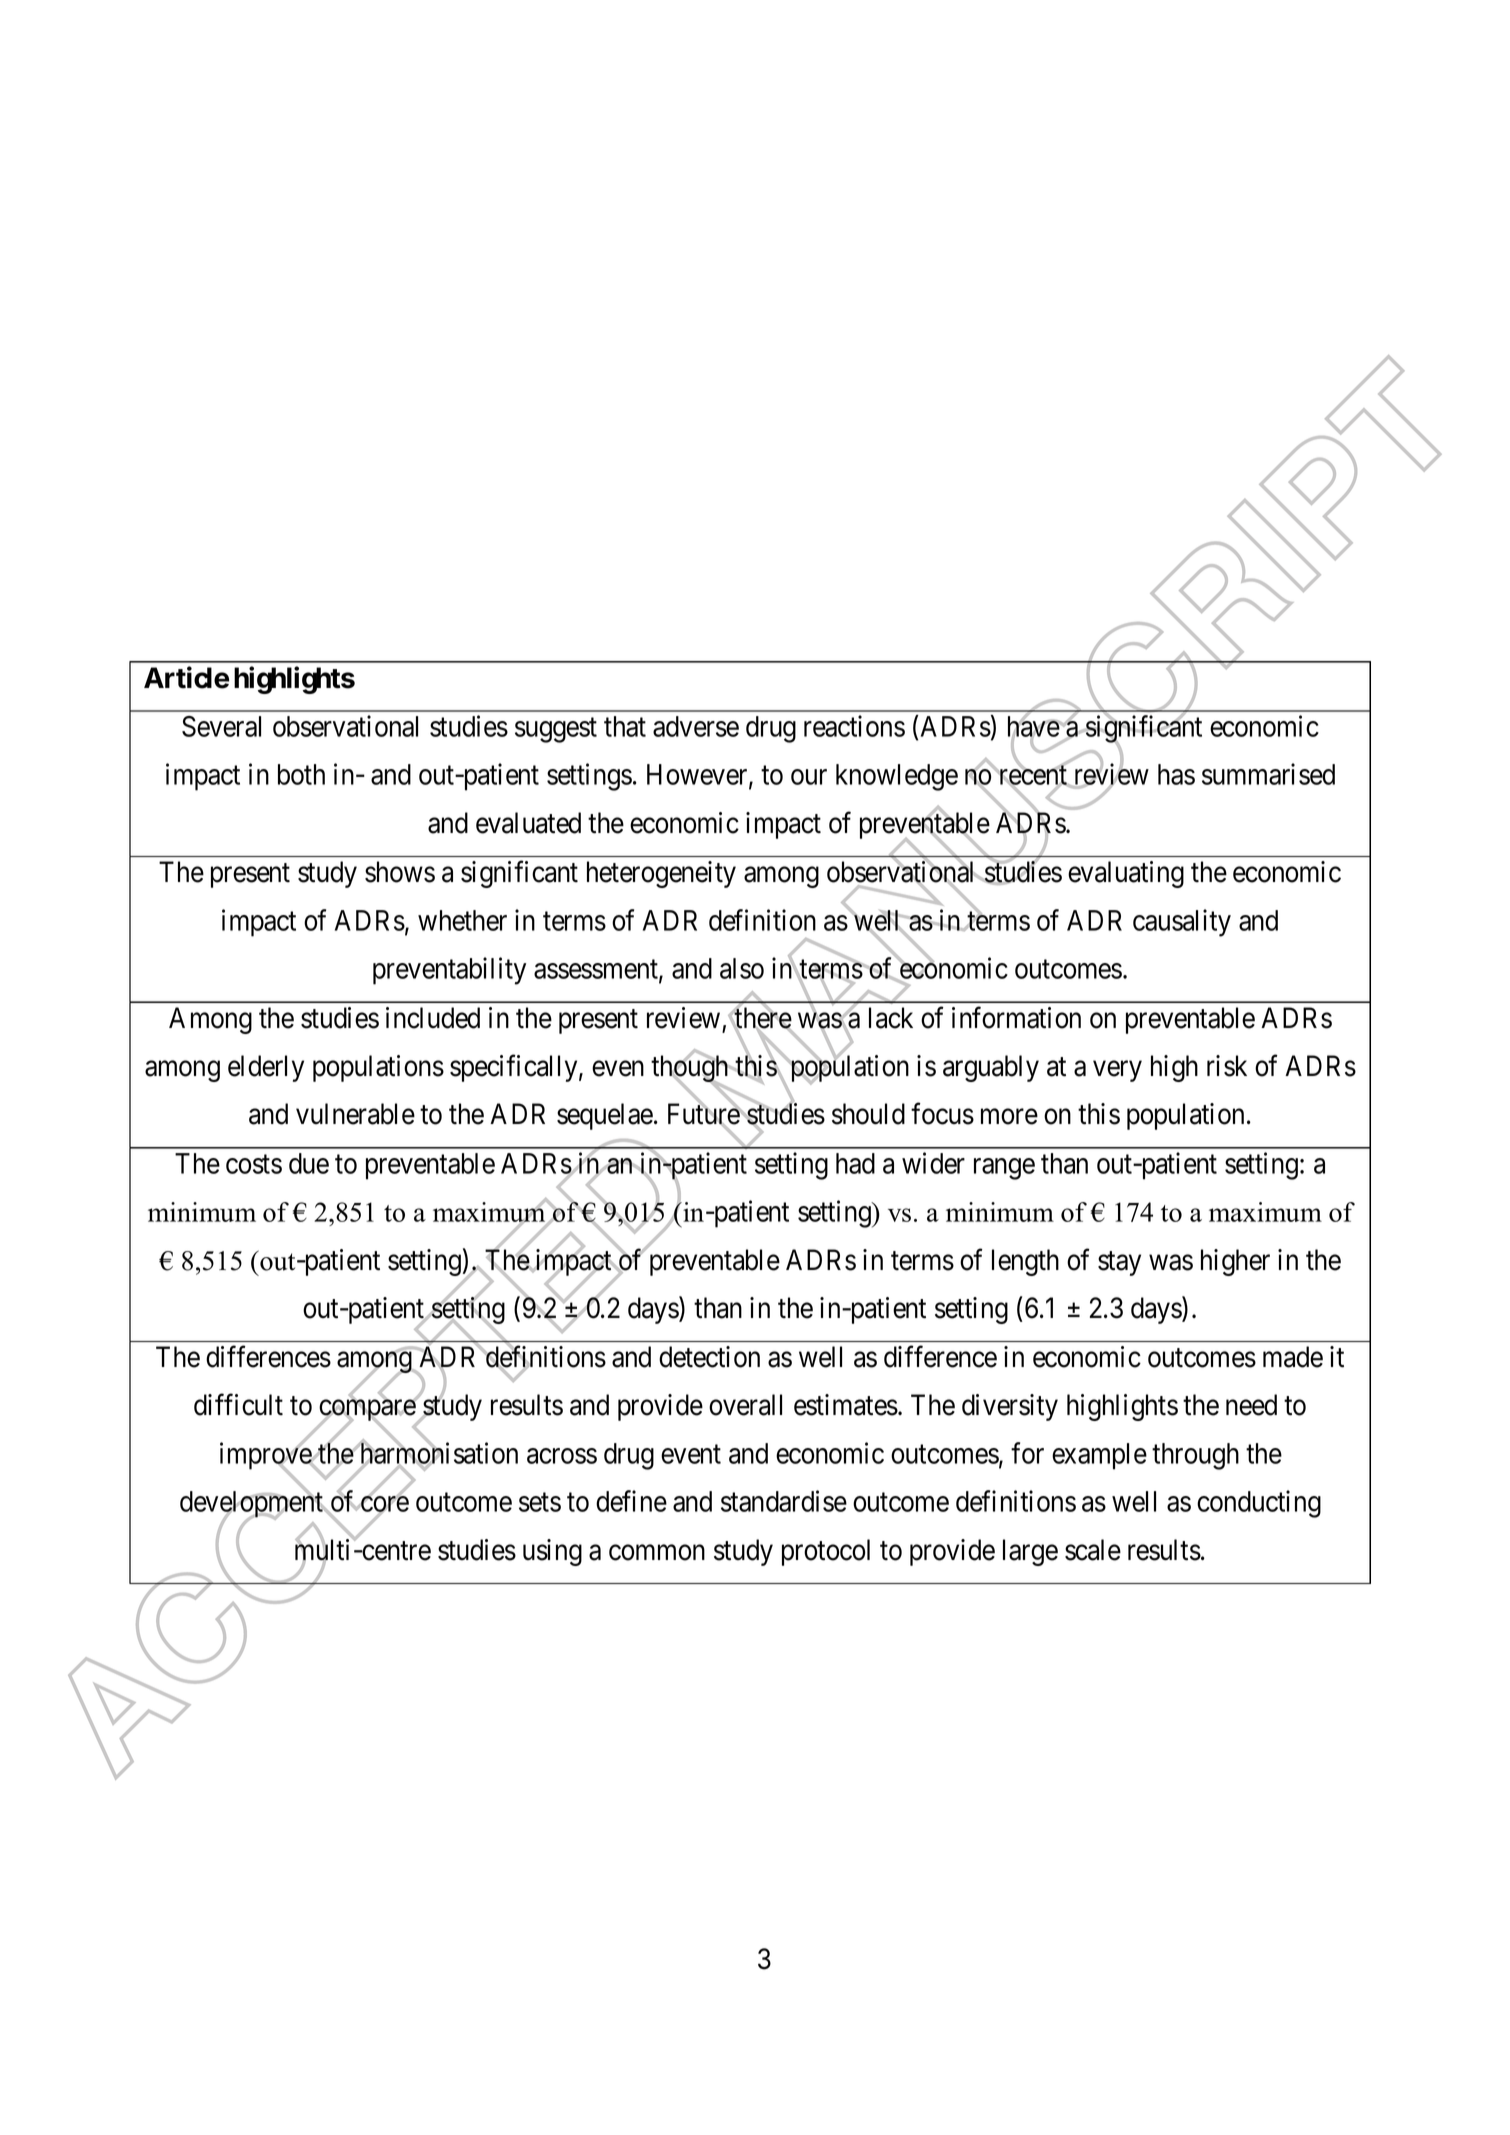 The height and width of the screenshot is (2135, 1510). Describe the element at coordinates (301, 774) in the screenshot. I see `both` at that location.
